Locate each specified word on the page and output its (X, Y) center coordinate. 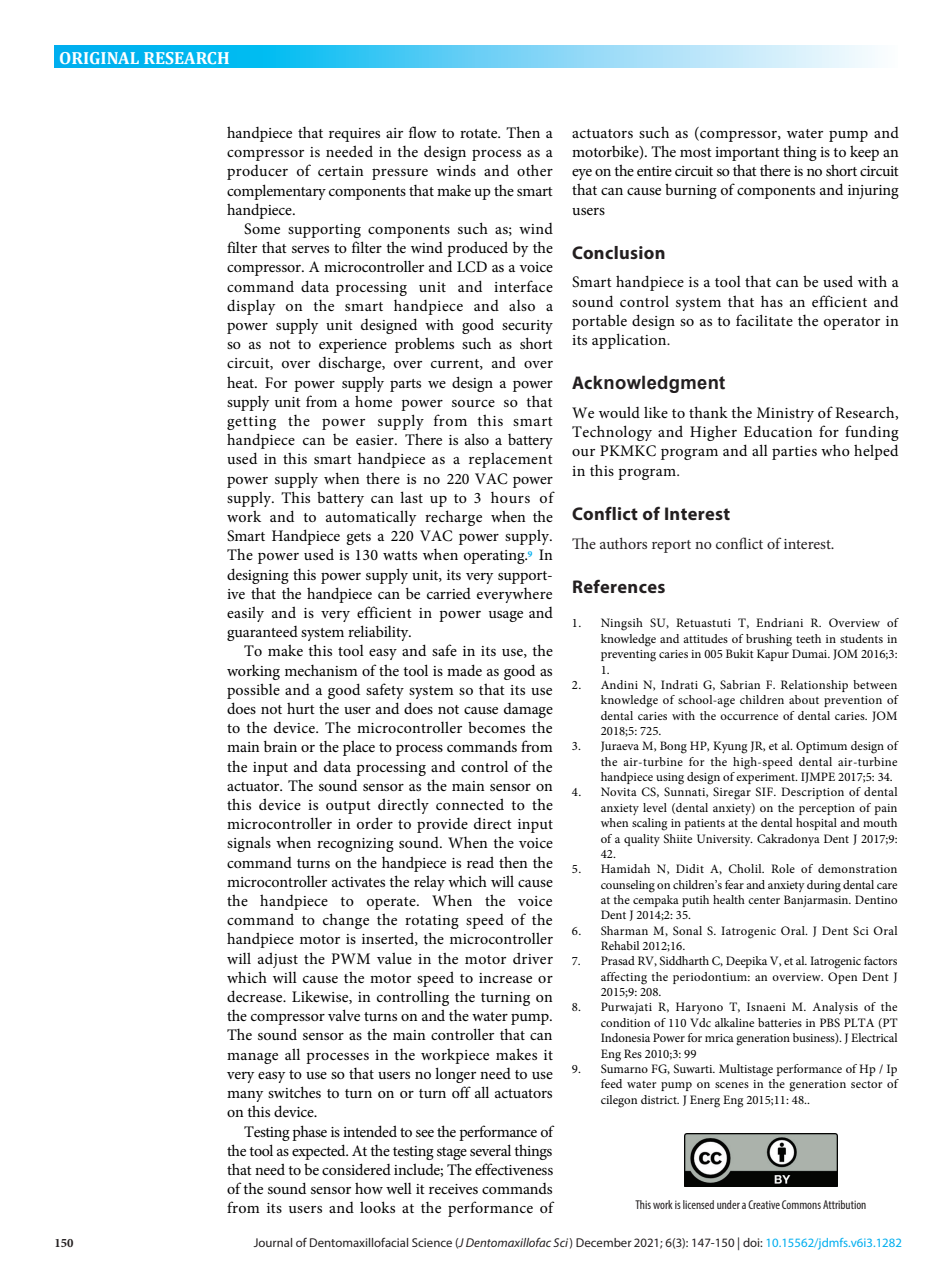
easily (245, 614)
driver (533, 958)
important (747, 154)
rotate (480, 133)
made (464, 670)
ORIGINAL (99, 58)
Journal (272, 1242)
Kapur (773, 655)
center (764, 900)
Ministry (785, 414)
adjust (278, 960)
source (473, 403)
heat (242, 382)
